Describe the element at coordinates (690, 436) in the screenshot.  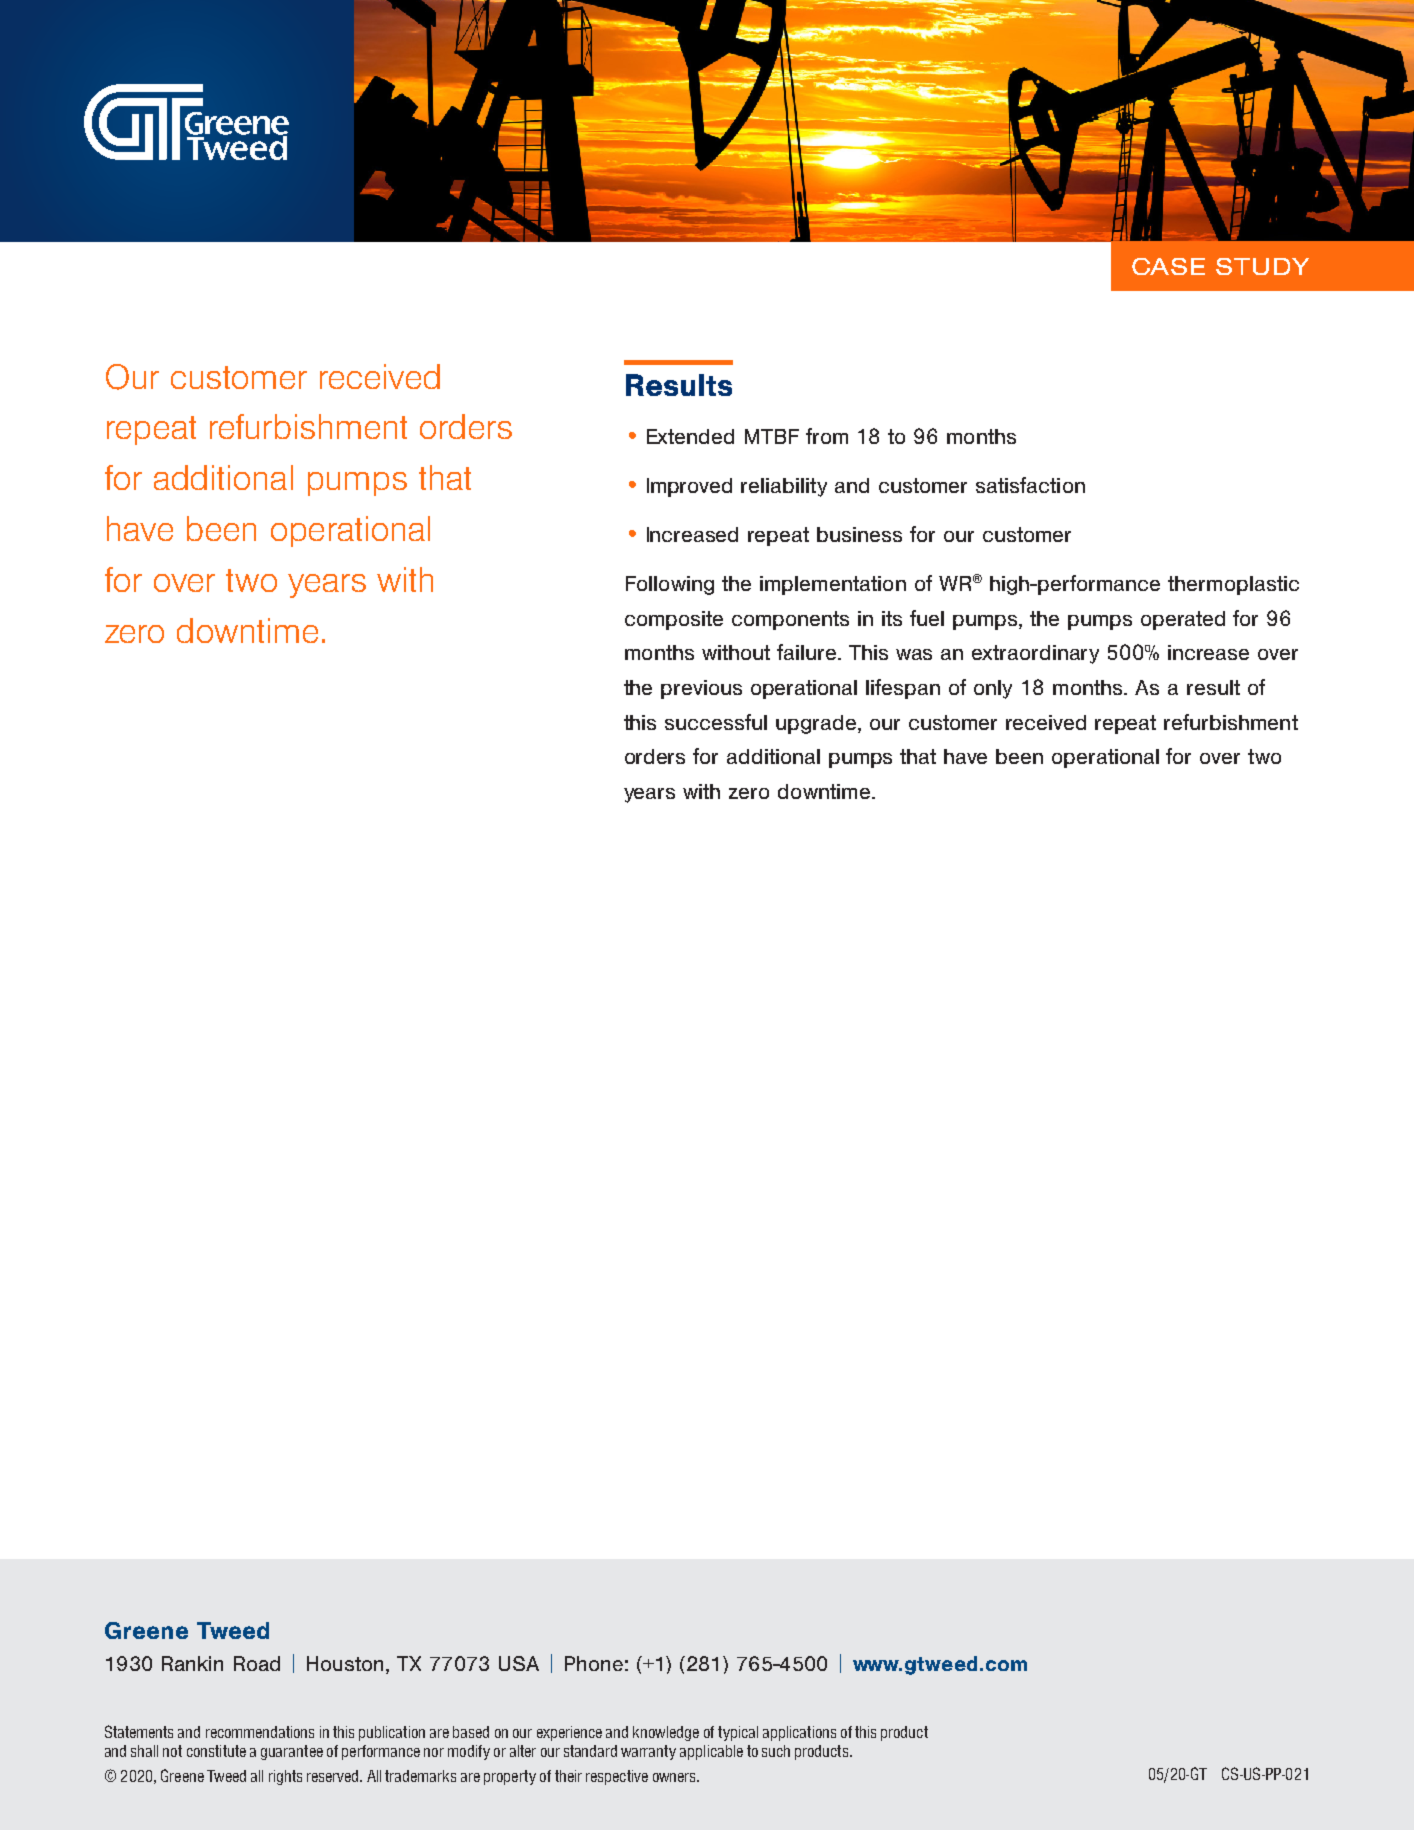
I see `Extended` at that location.
